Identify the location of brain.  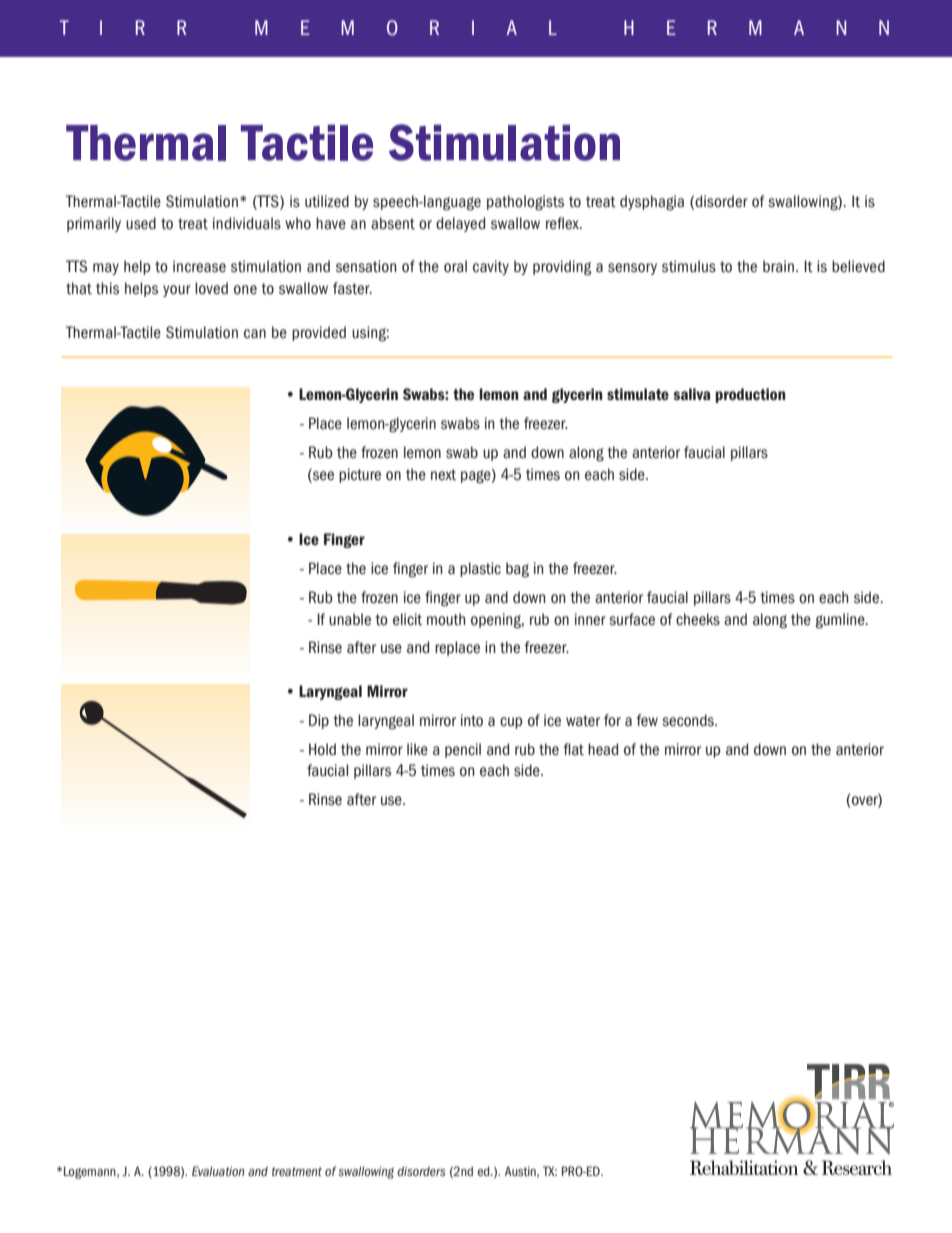
(778, 266).
